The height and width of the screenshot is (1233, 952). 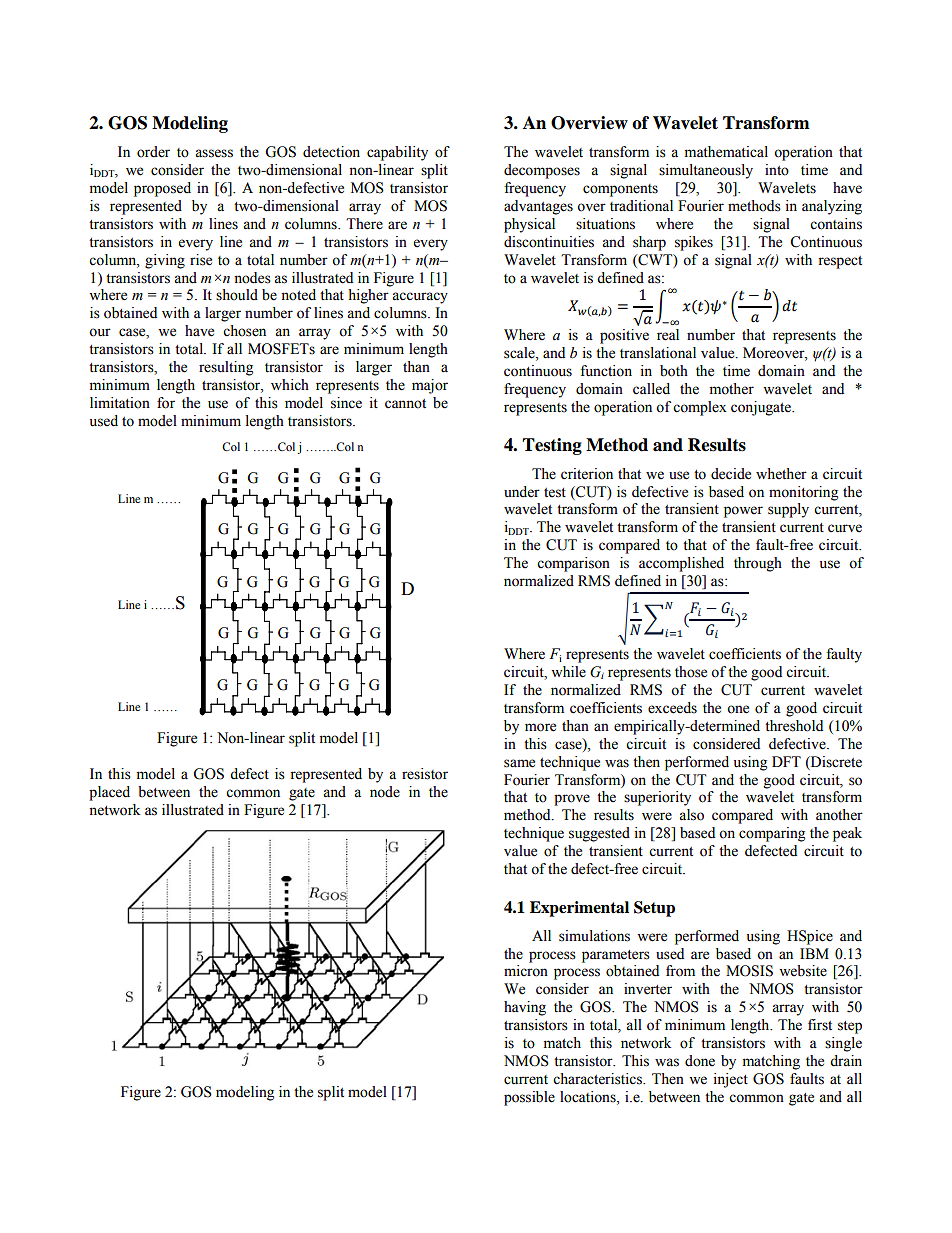 What do you see at coordinates (542, 171) in the screenshot?
I see `decomposes` at bounding box center [542, 171].
